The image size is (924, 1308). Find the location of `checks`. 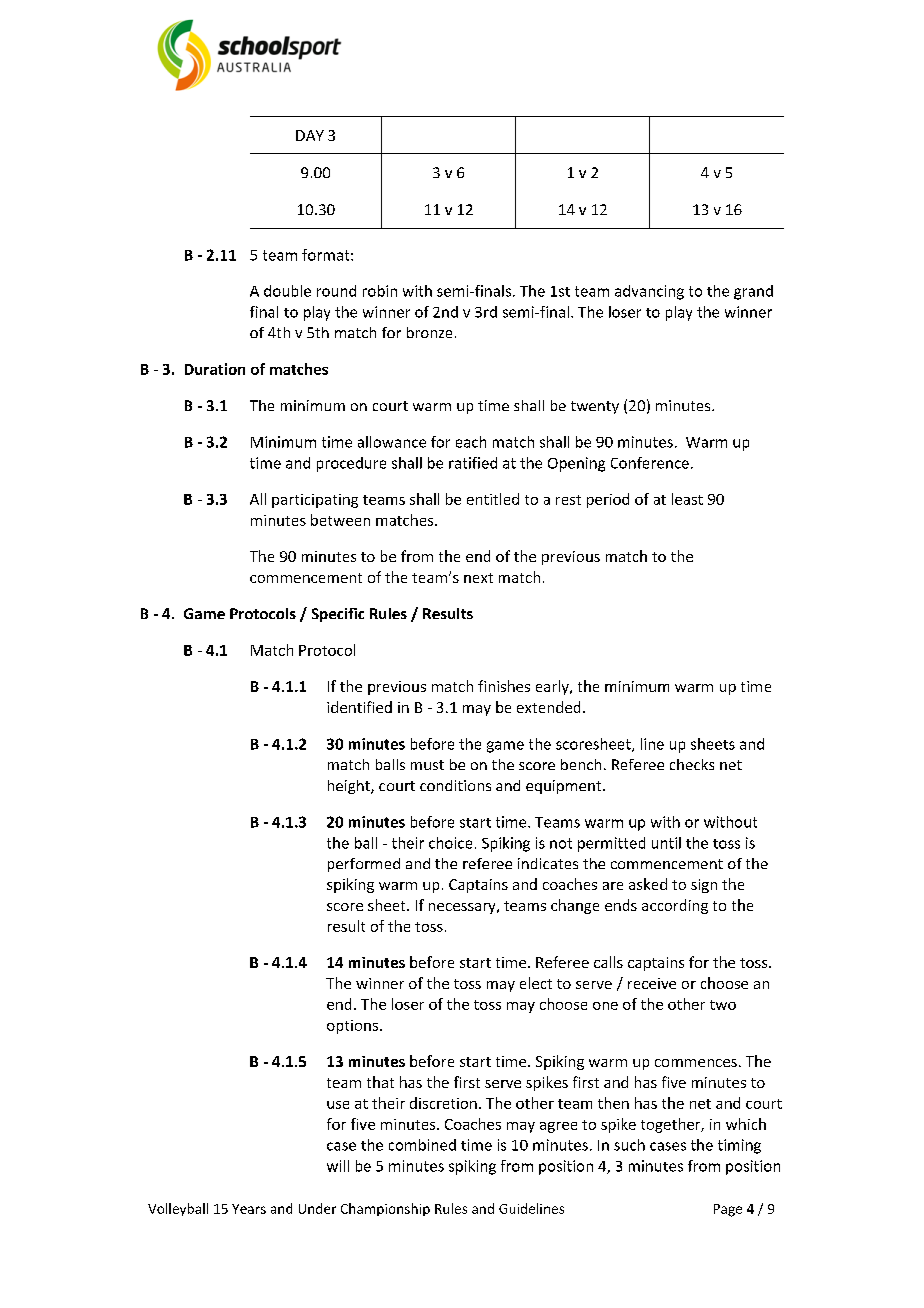

checks is located at coordinates (692, 764).
